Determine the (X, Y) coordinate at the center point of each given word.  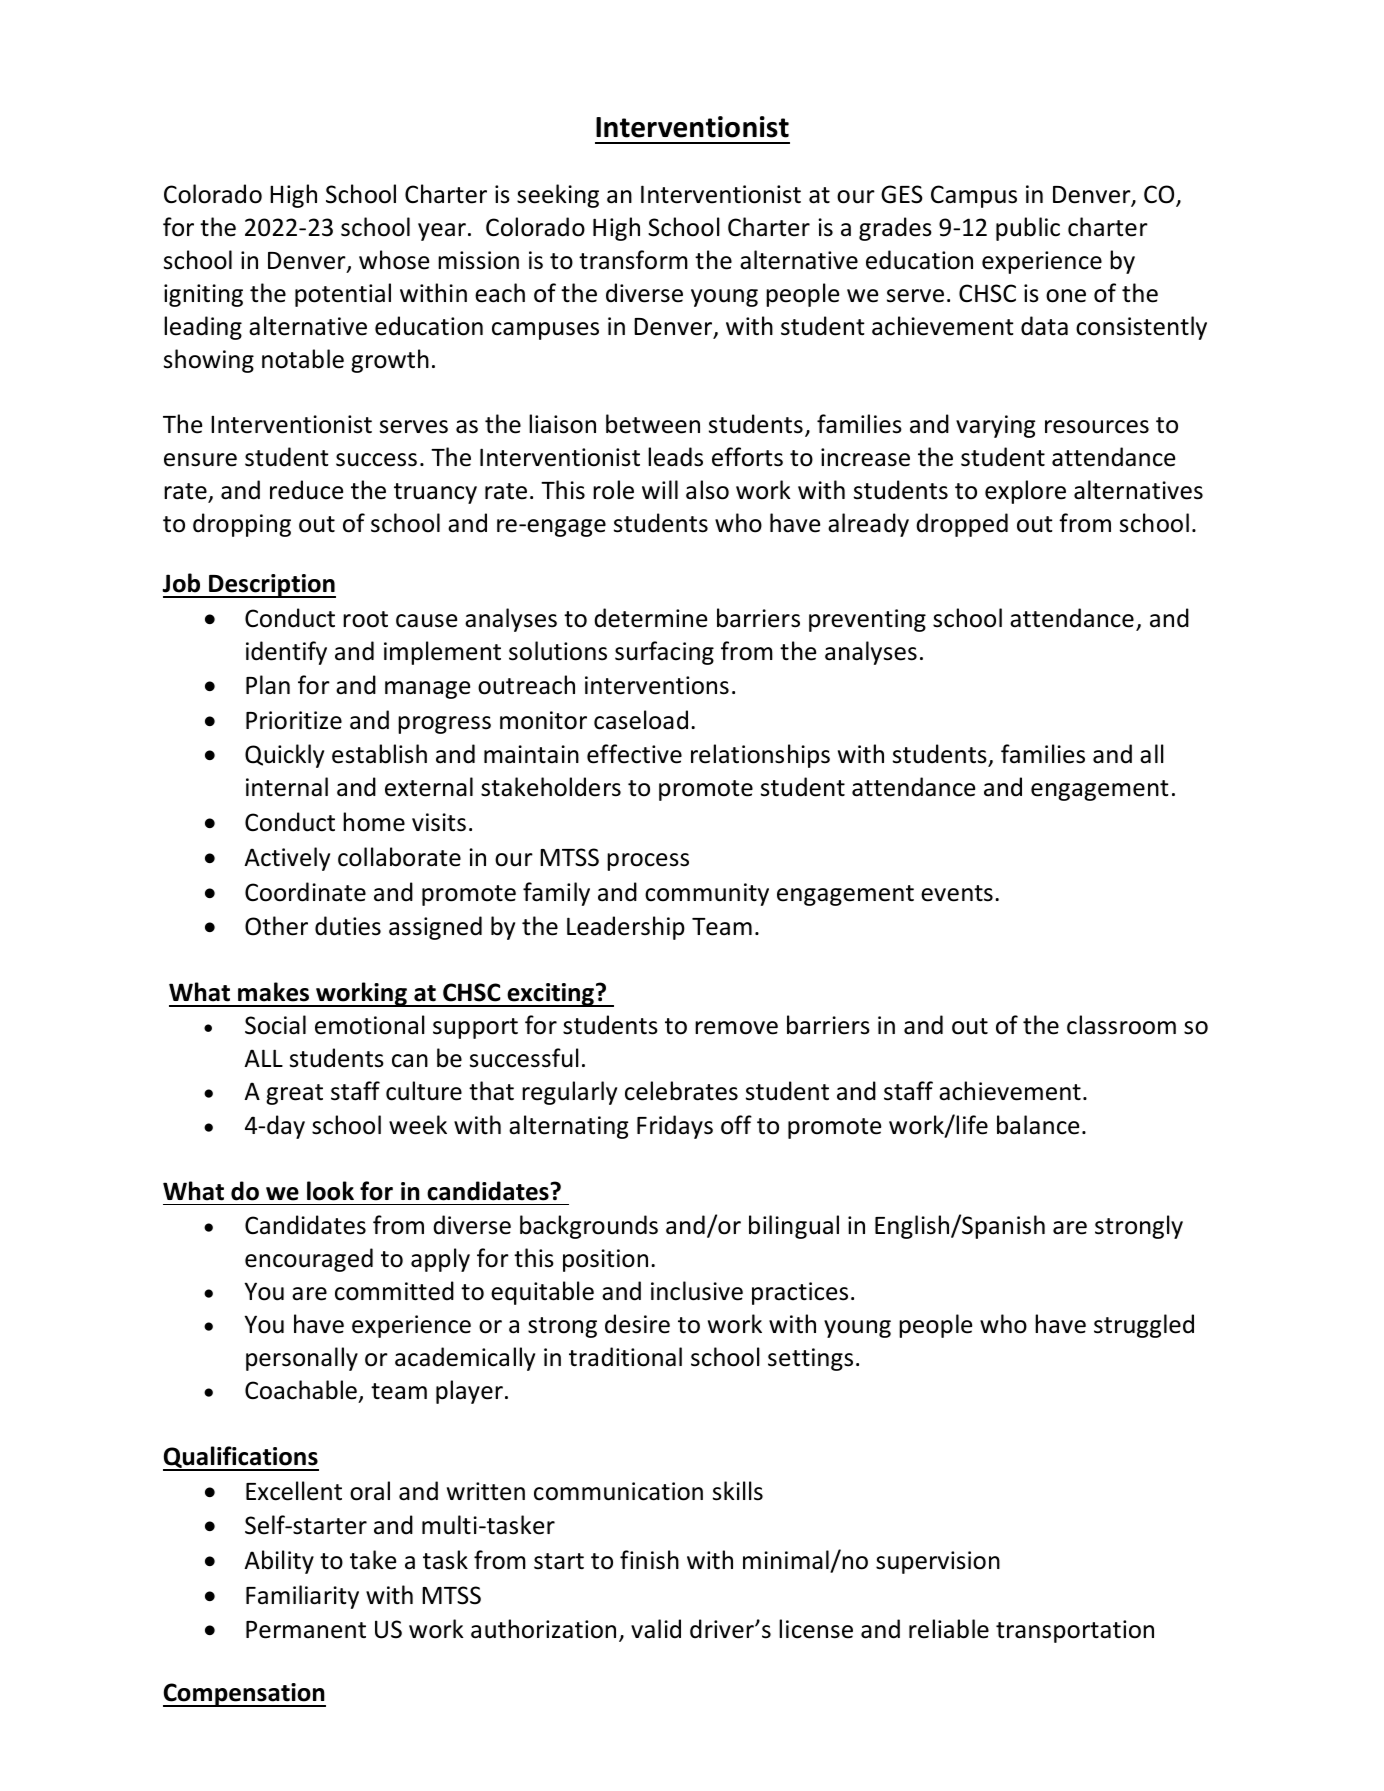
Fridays (675, 1127)
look (330, 1191)
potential (343, 295)
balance (1038, 1125)
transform (633, 260)
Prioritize (294, 720)
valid (656, 1629)
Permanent (306, 1630)
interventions (657, 685)
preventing (867, 620)
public (1028, 229)
